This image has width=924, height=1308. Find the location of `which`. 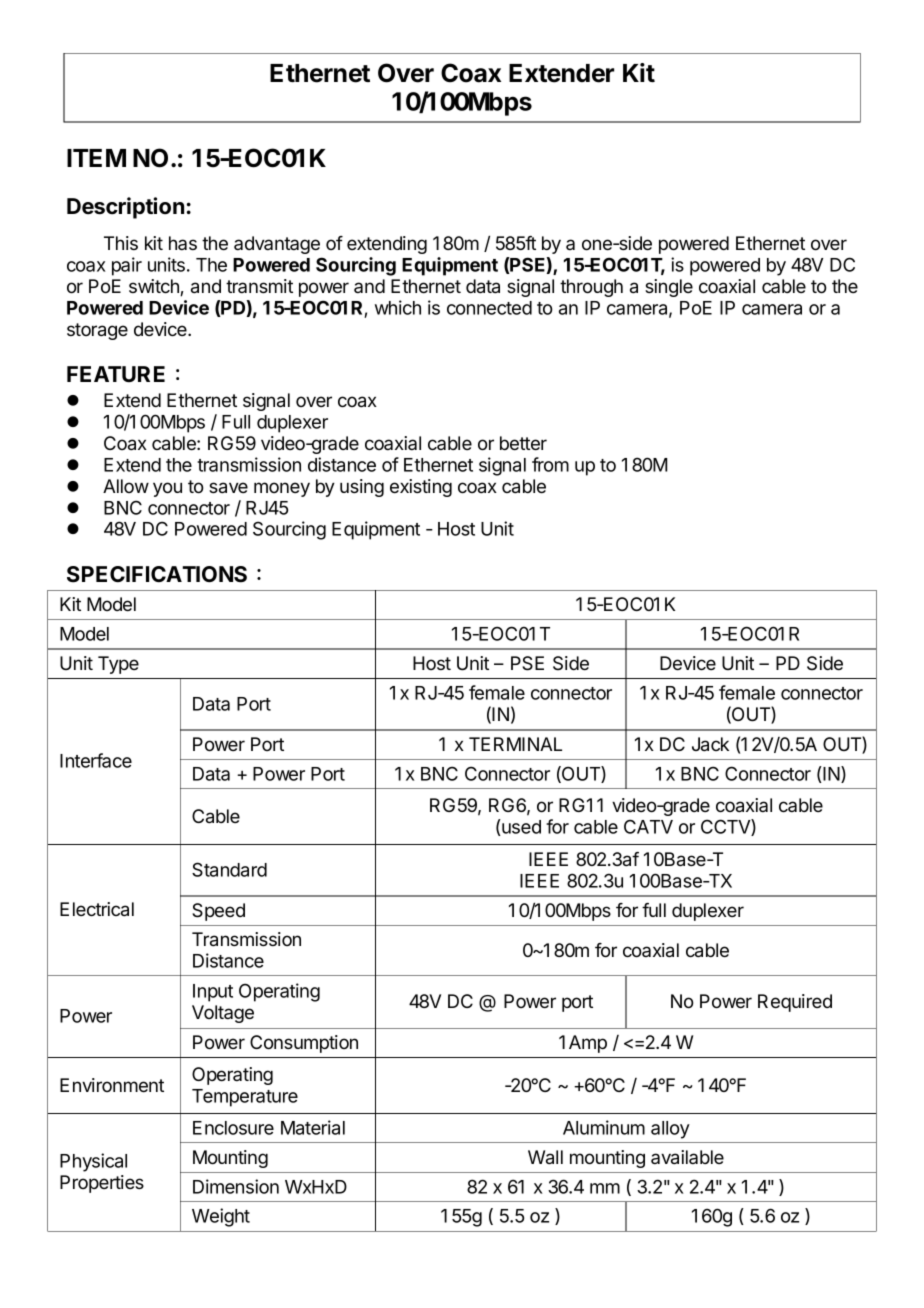

which is located at coordinates (398, 307).
